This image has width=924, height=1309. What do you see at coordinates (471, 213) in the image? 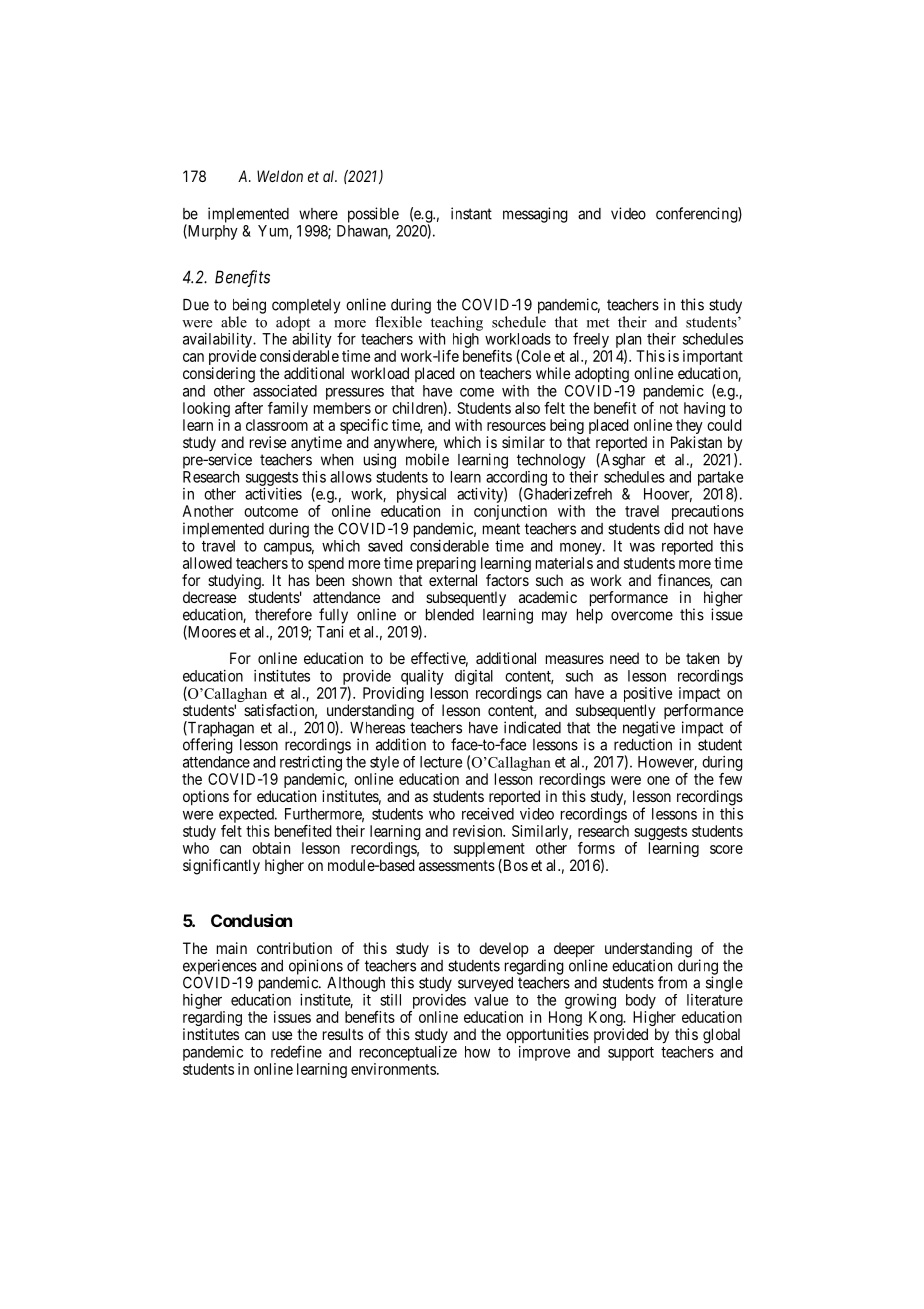
I see `instant` at bounding box center [471, 213].
